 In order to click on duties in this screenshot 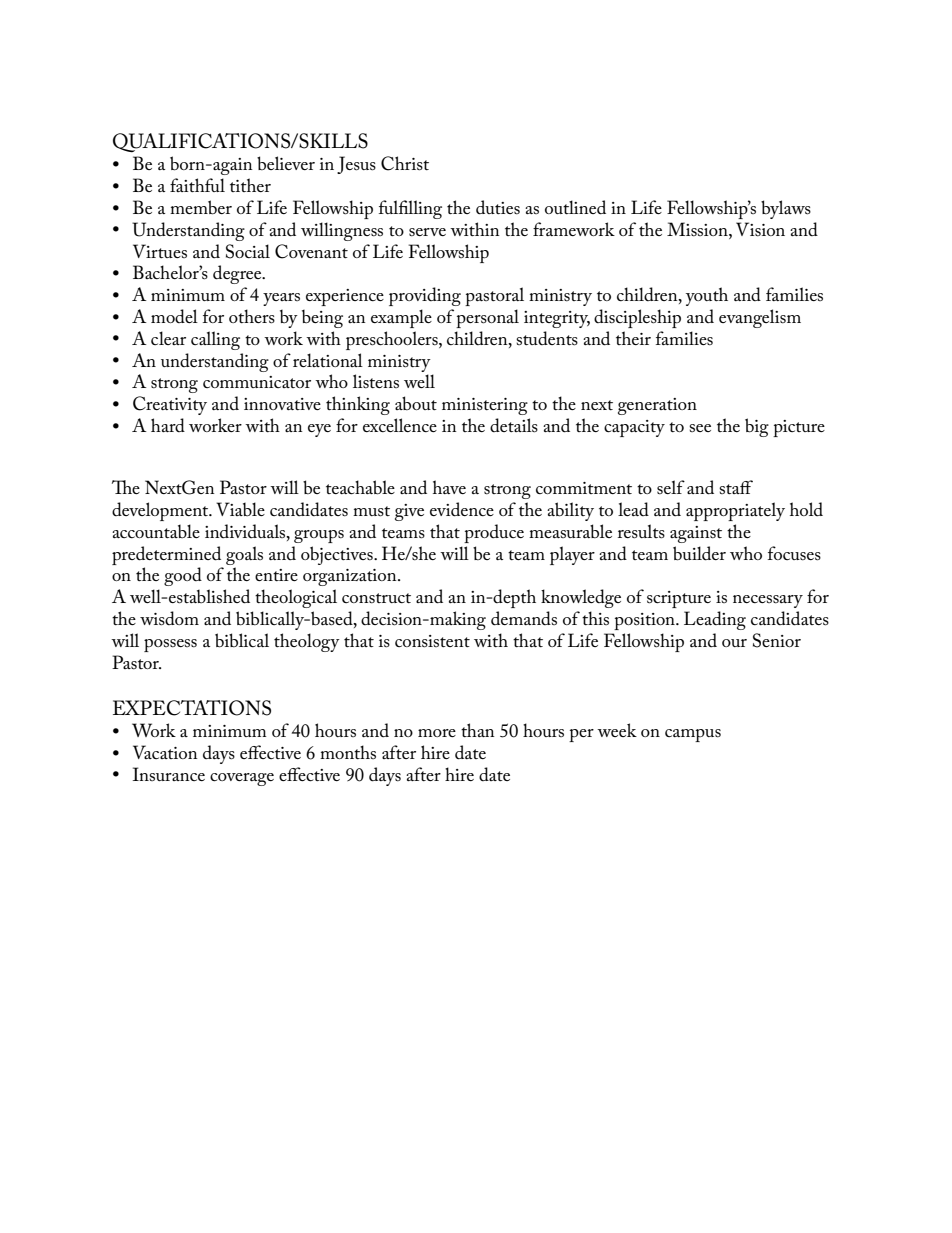, I will do `click(498, 207)`.
